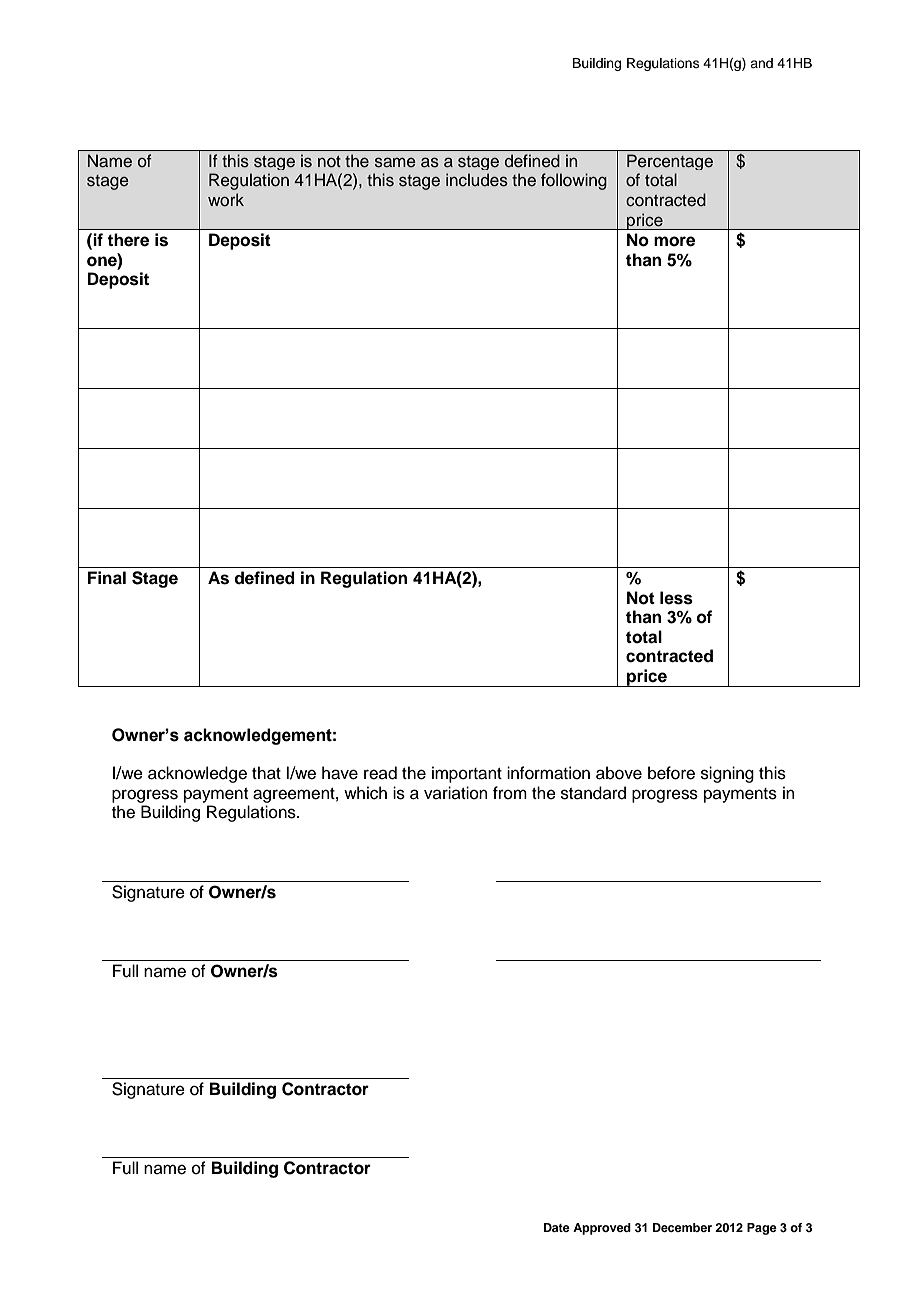  Describe the element at coordinates (477, 180) in the document. I see `includes` at that location.
